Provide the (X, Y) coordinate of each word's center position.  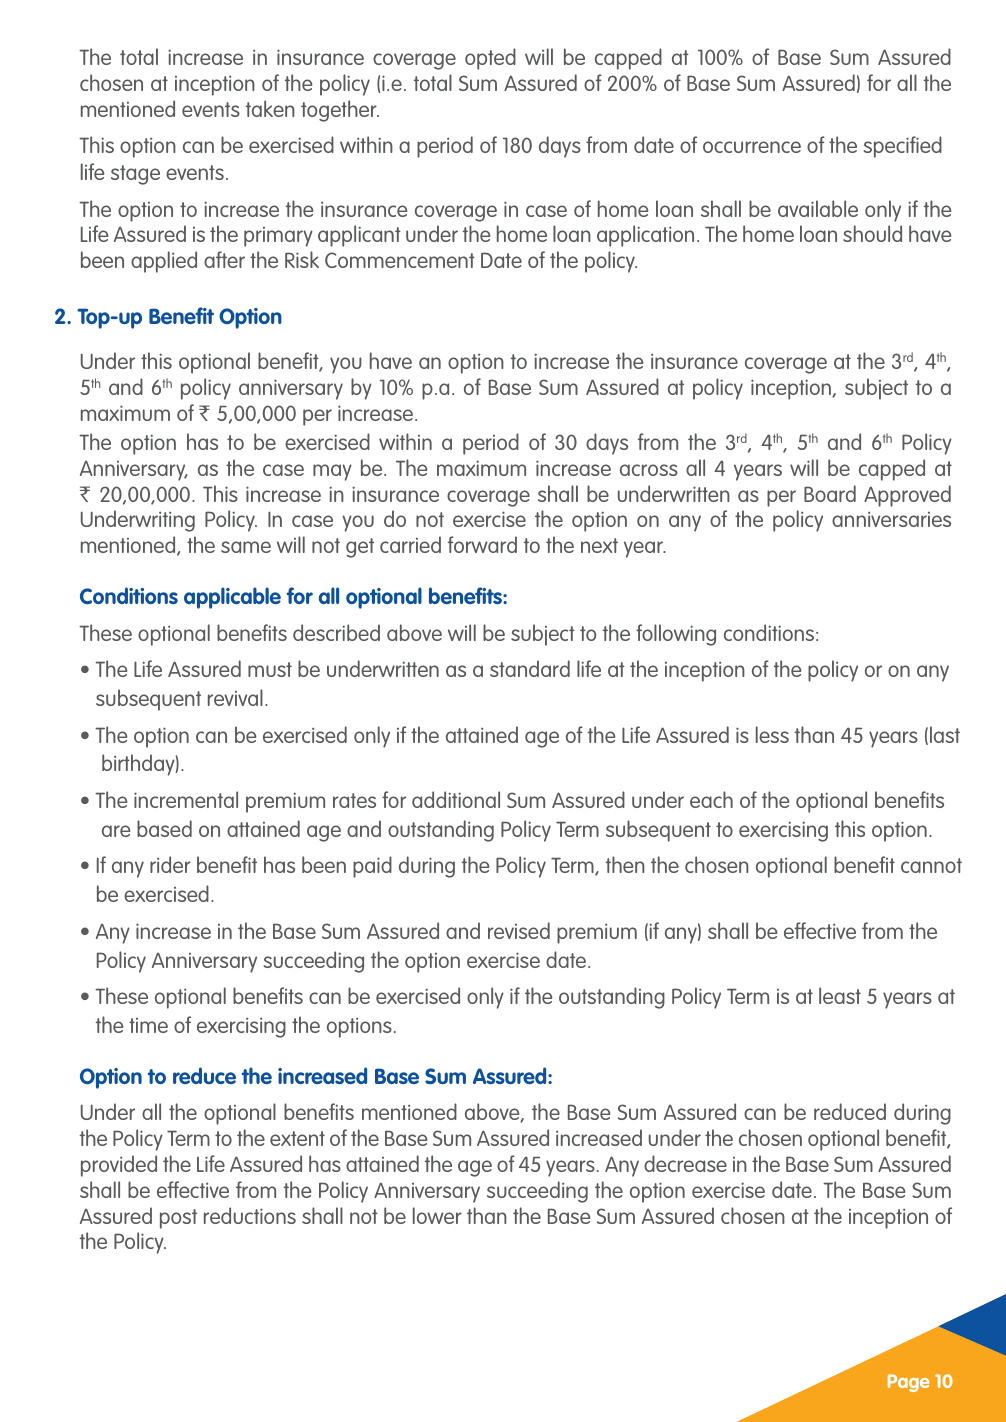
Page (909, 1383)
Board (830, 493)
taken (270, 108)
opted (490, 59)
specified (903, 147)
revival (235, 697)
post (178, 1219)
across (649, 470)
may (332, 472)
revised (519, 930)
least (840, 995)
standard (530, 668)
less (772, 734)
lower (437, 1215)
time (148, 1025)
